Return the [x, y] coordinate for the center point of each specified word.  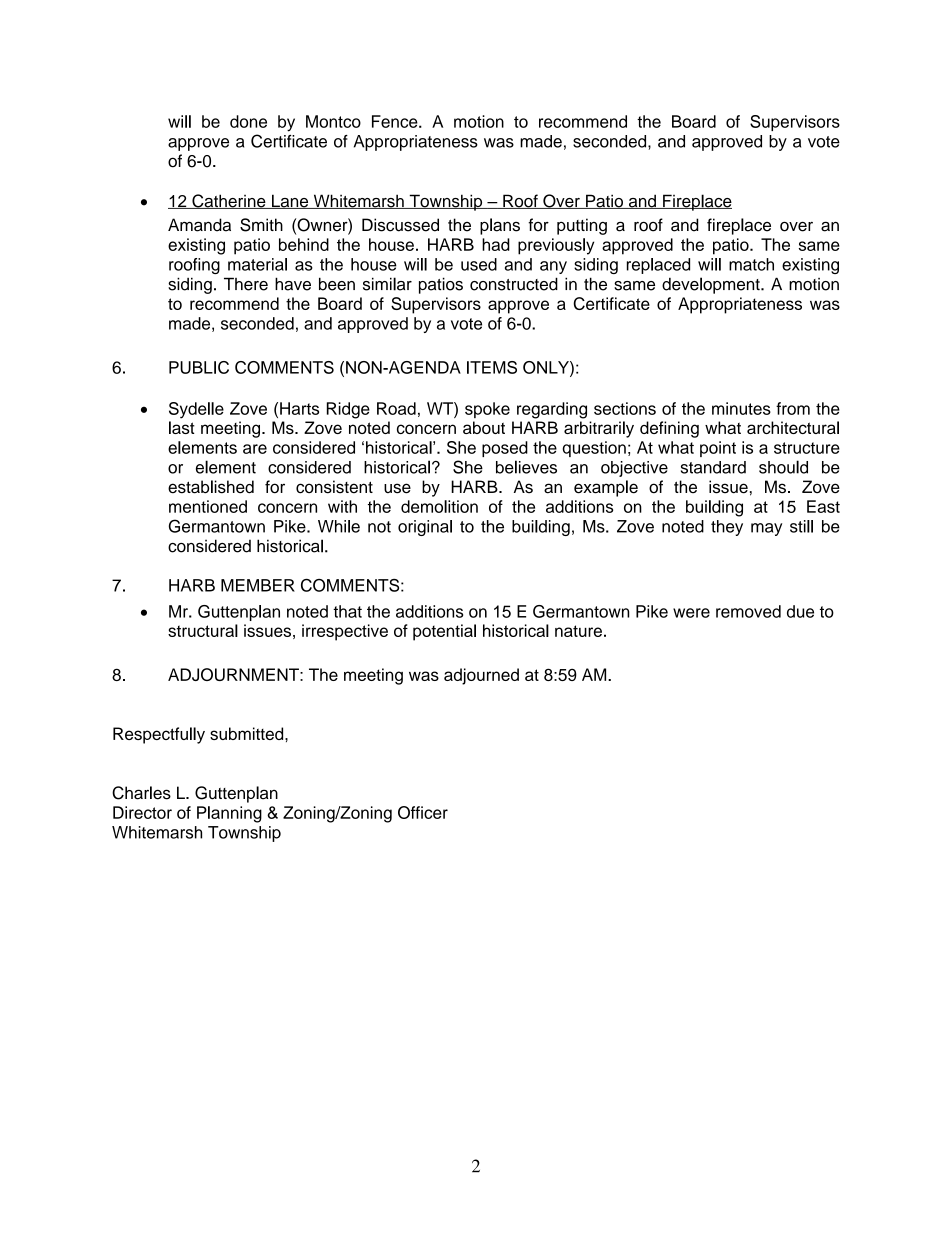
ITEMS [492, 367]
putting [582, 226]
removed [748, 611]
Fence [396, 121]
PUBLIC [199, 367]
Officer [423, 812]
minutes [741, 408]
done [248, 121]
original [425, 528]
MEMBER [258, 585]
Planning [229, 814]
